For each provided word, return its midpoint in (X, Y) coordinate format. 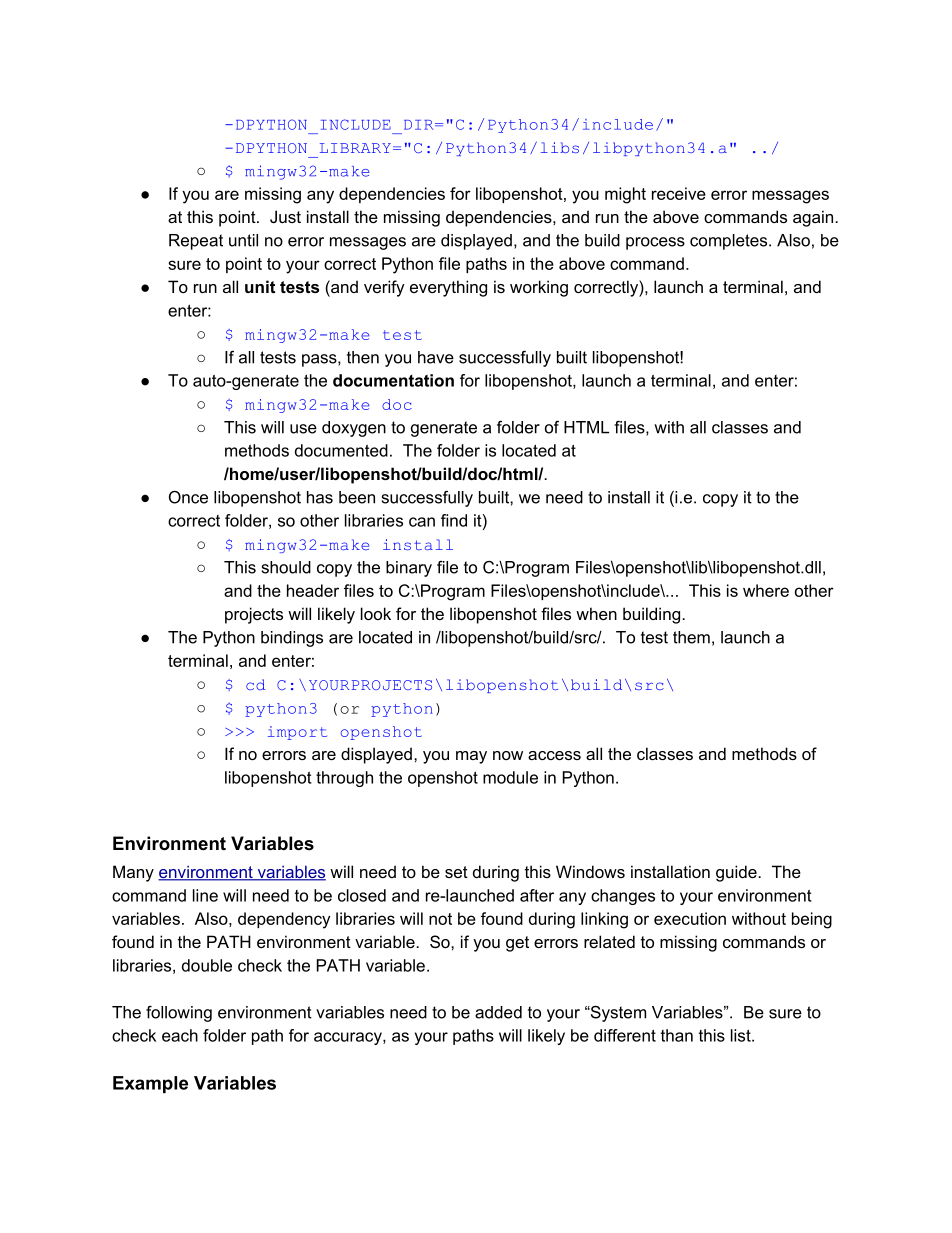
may (471, 757)
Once (188, 497)
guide (737, 873)
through (344, 779)
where (766, 590)
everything (448, 288)
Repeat (196, 242)
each (180, 1035)
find (454, 520)
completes (730, 242)
